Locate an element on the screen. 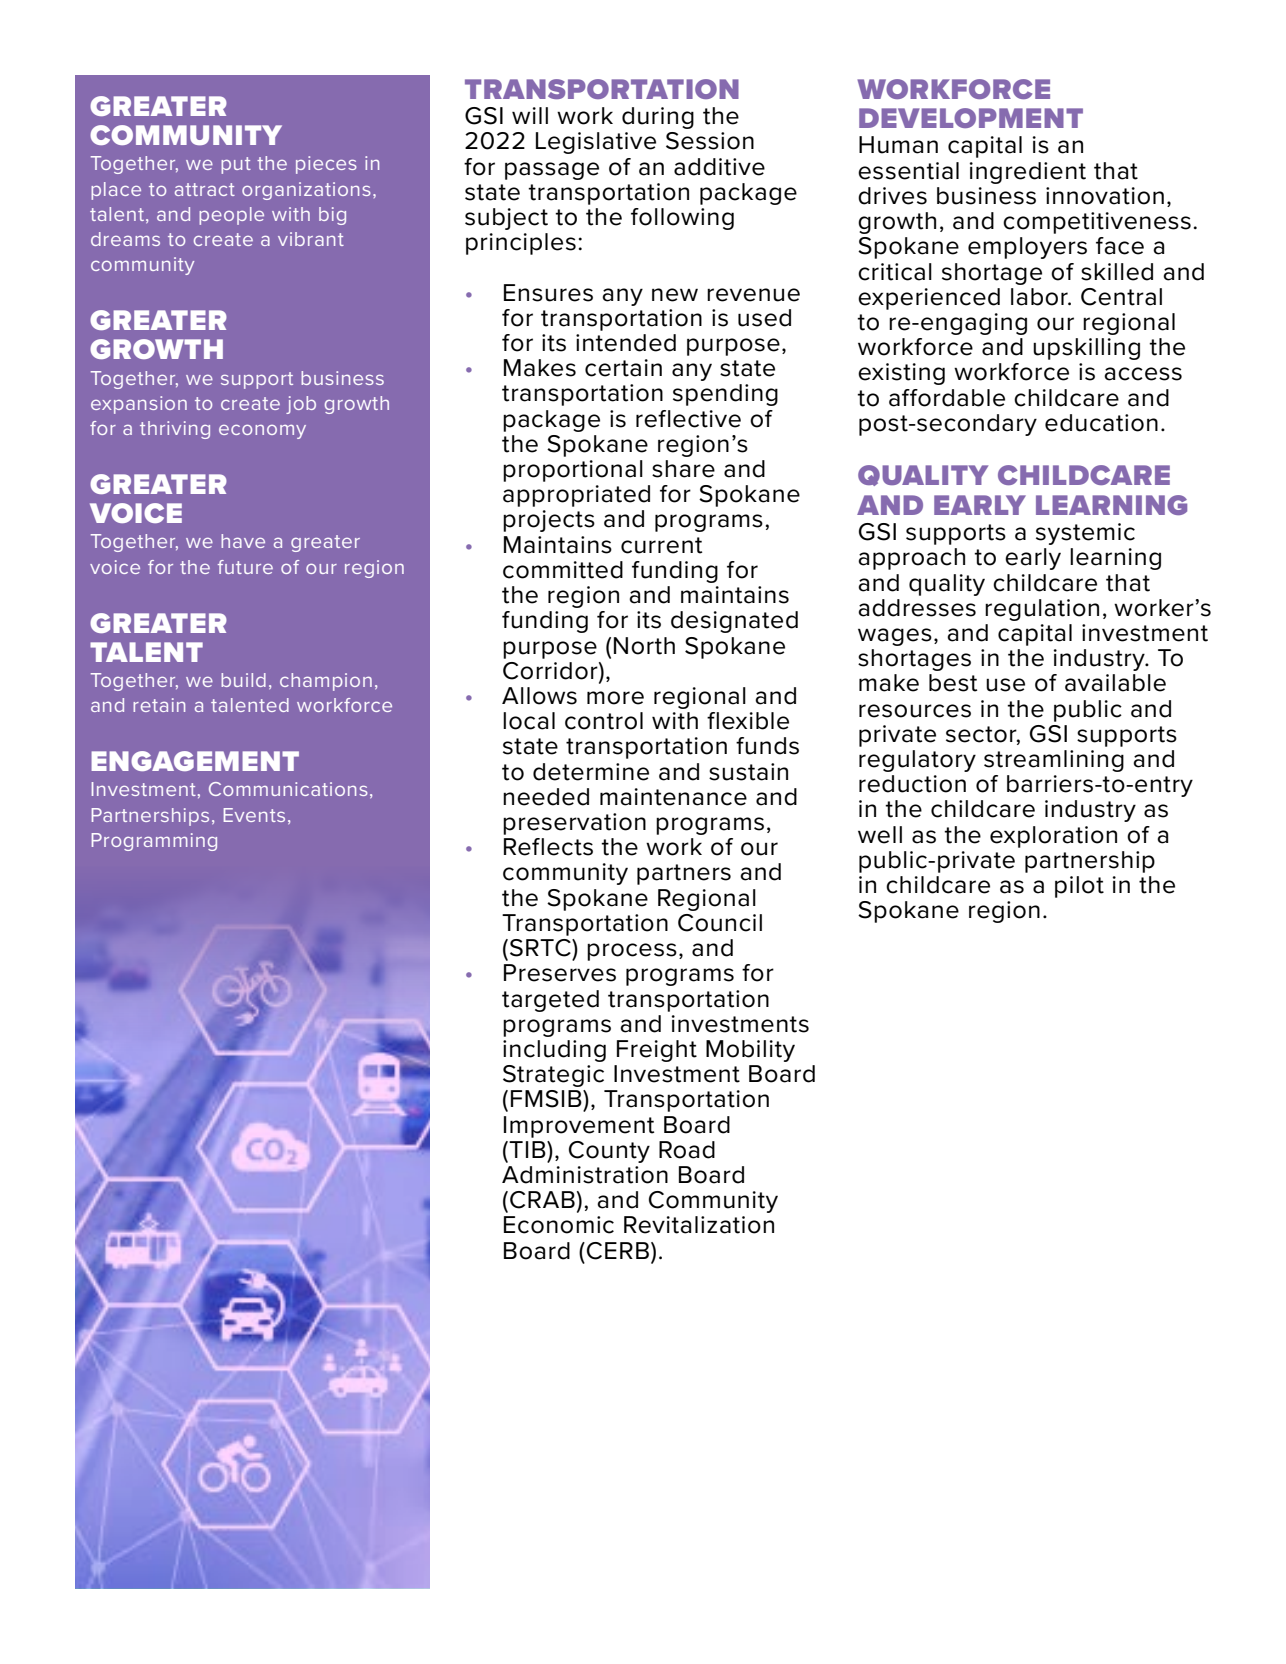 The height and width of the screenshot is (1664, 1286). put is located at coordinates (236, 165).
